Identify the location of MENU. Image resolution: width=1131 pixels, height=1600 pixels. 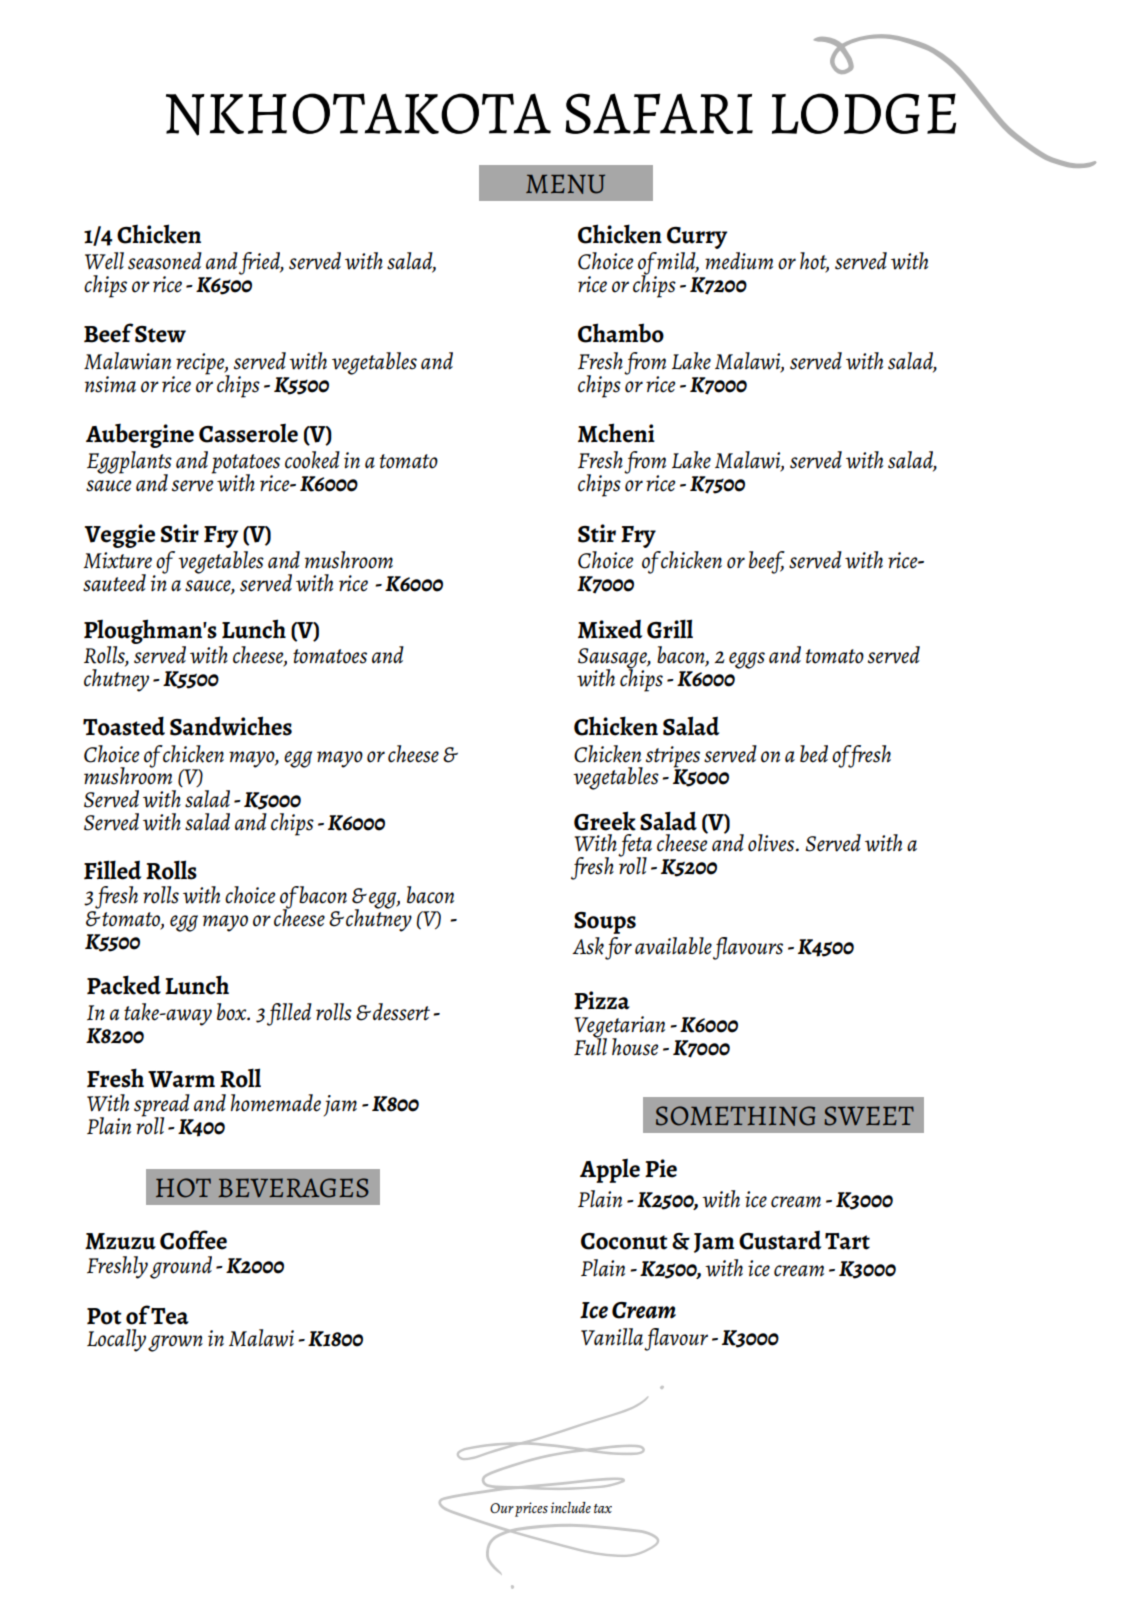
(565, 184).
